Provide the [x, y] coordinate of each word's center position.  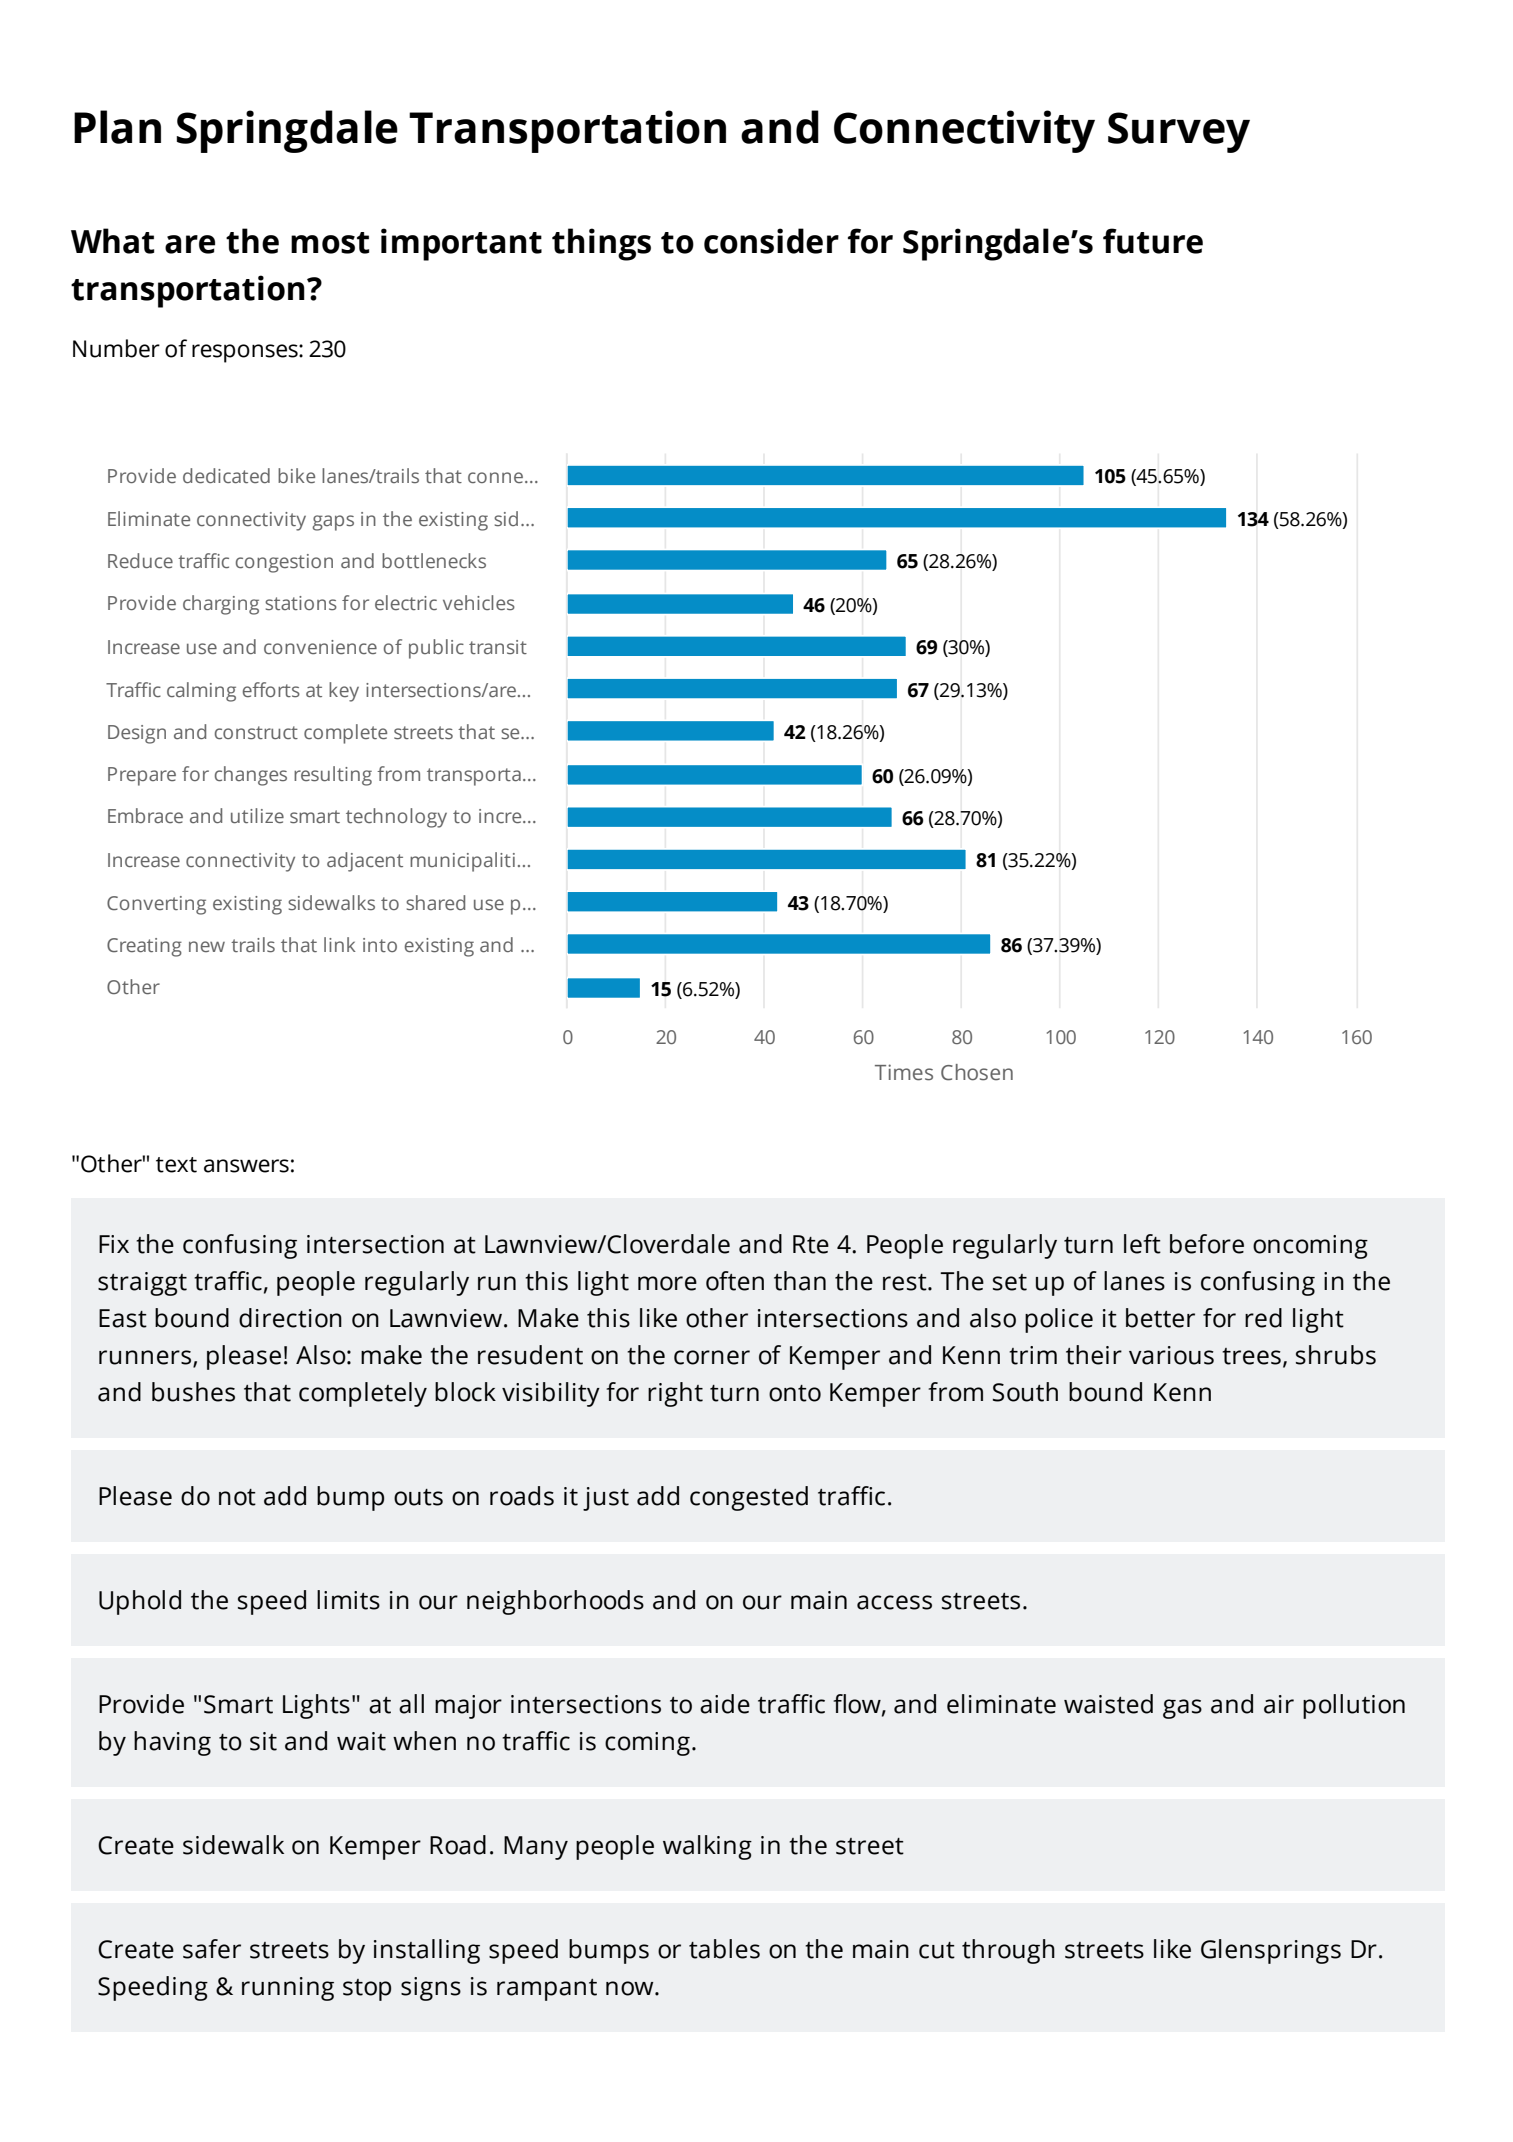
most [330, 243]
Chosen [977, 1072]
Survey [1179, 132]
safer [212, 1949]
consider [771, 241]
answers [246, 1166]
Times [904, 1072]
